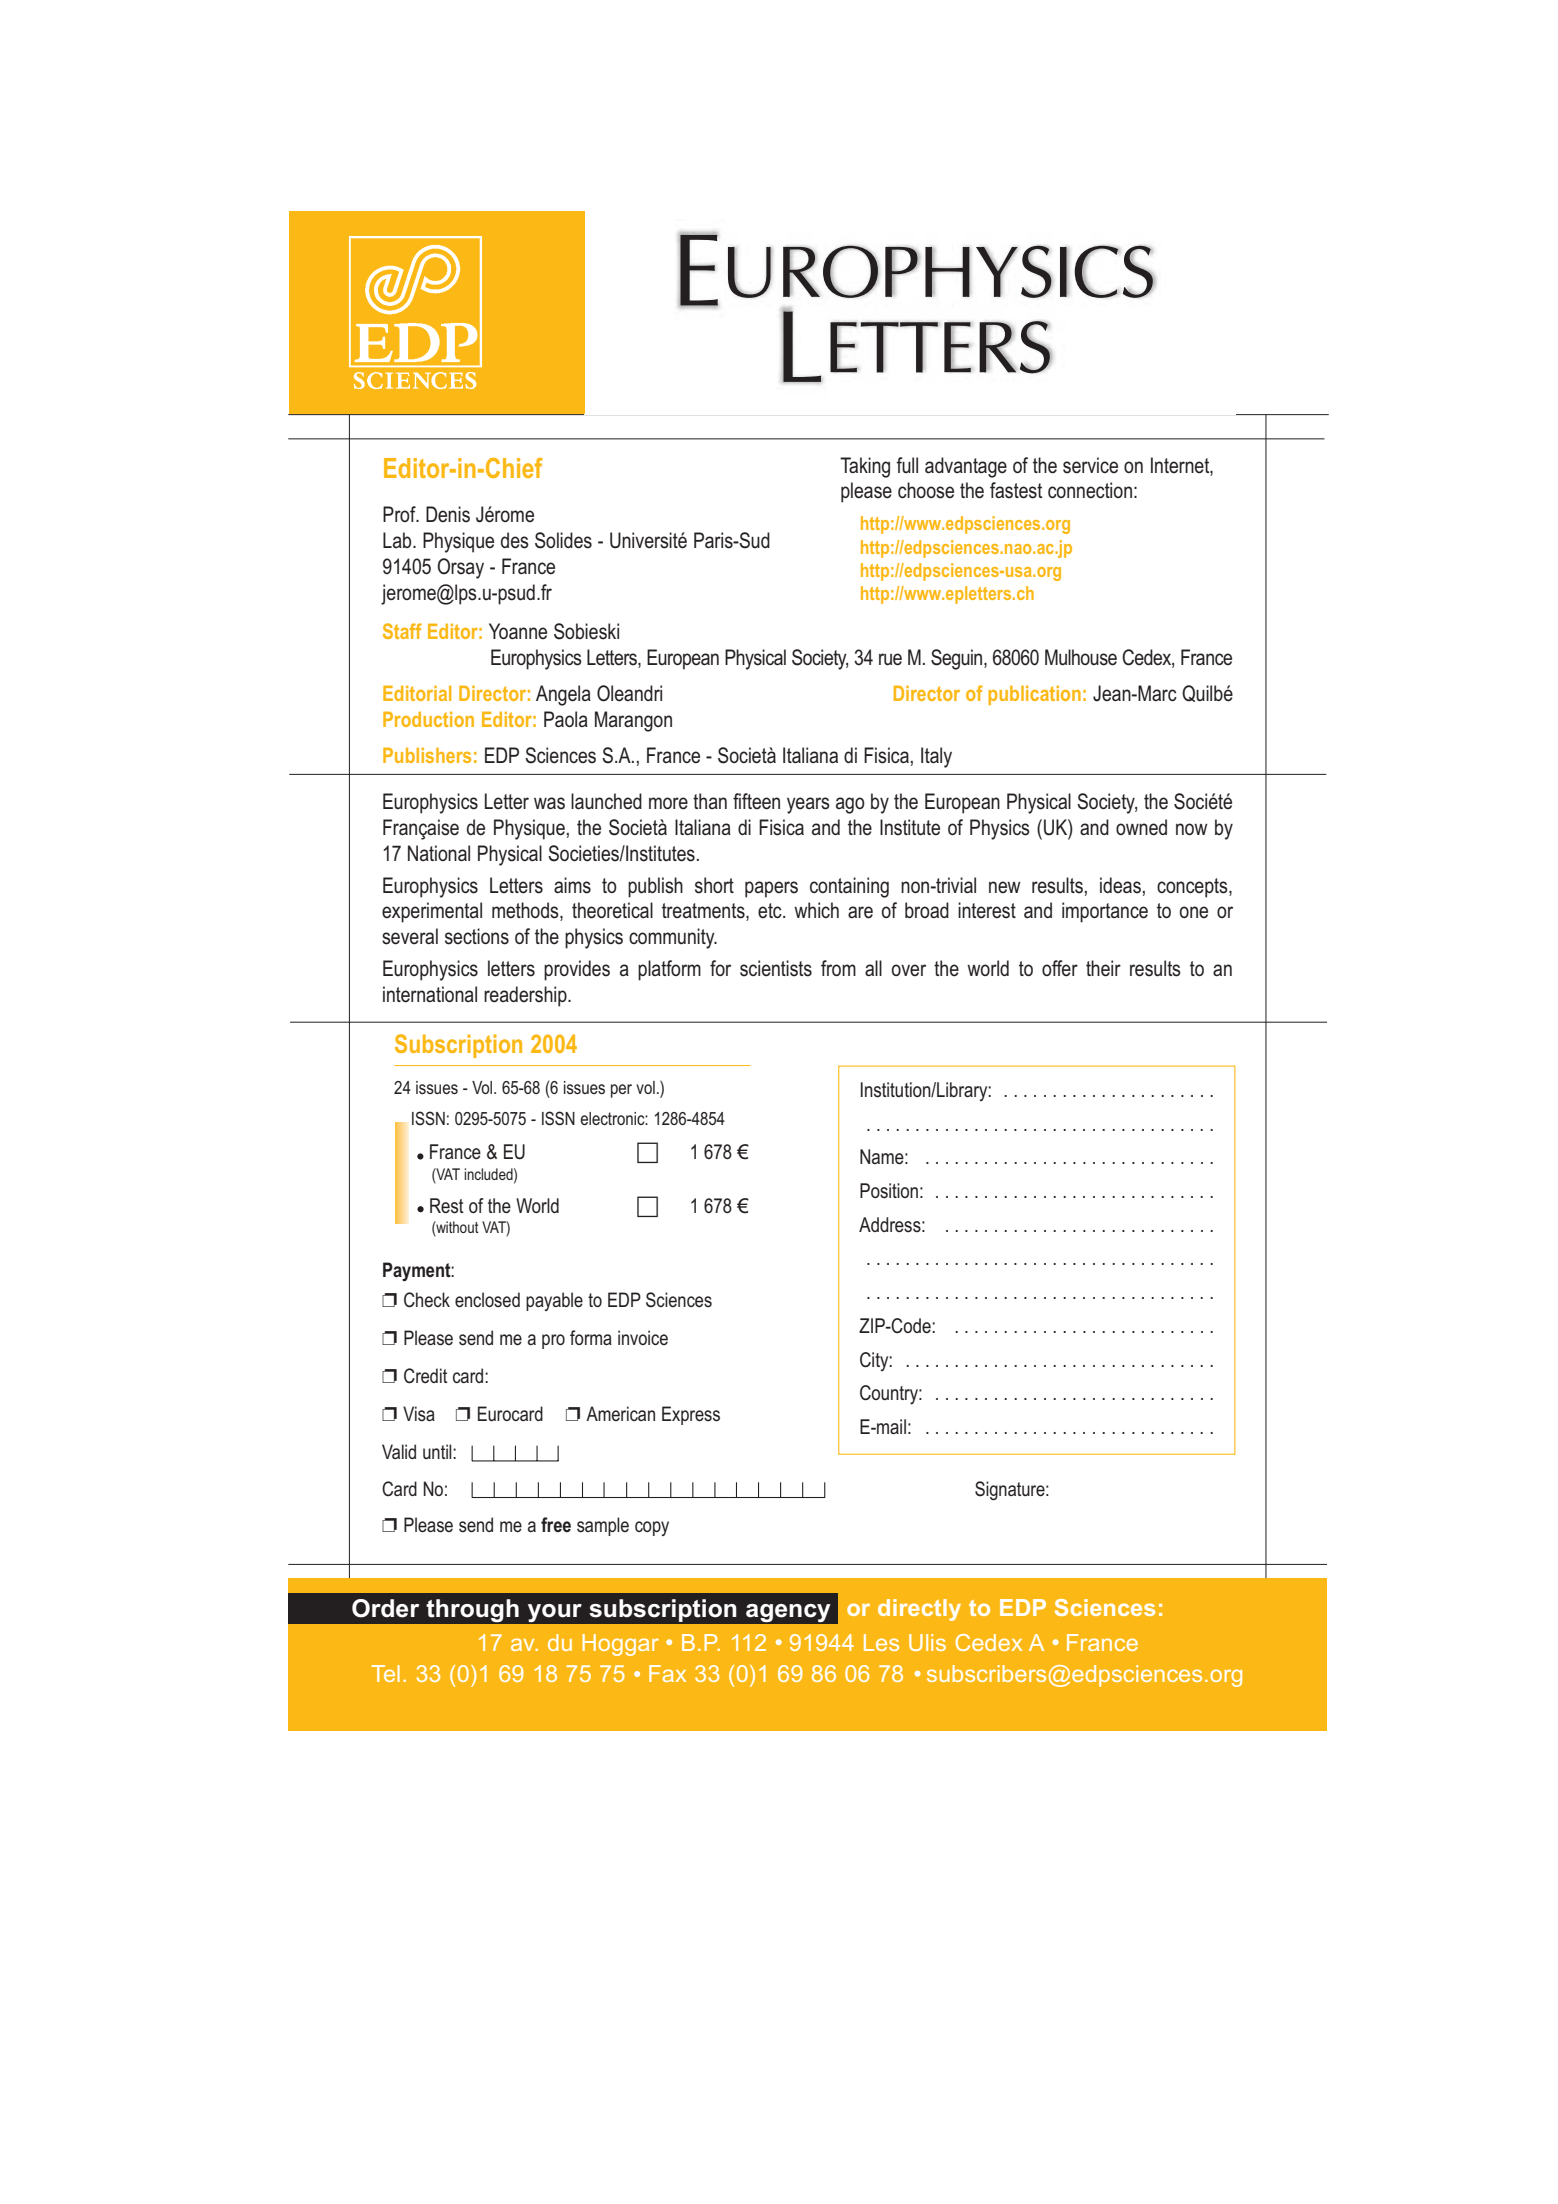 Image resolution: width=1558 pixels, height=2204 pixels. I want to click on connection, so click(1090, 490).
